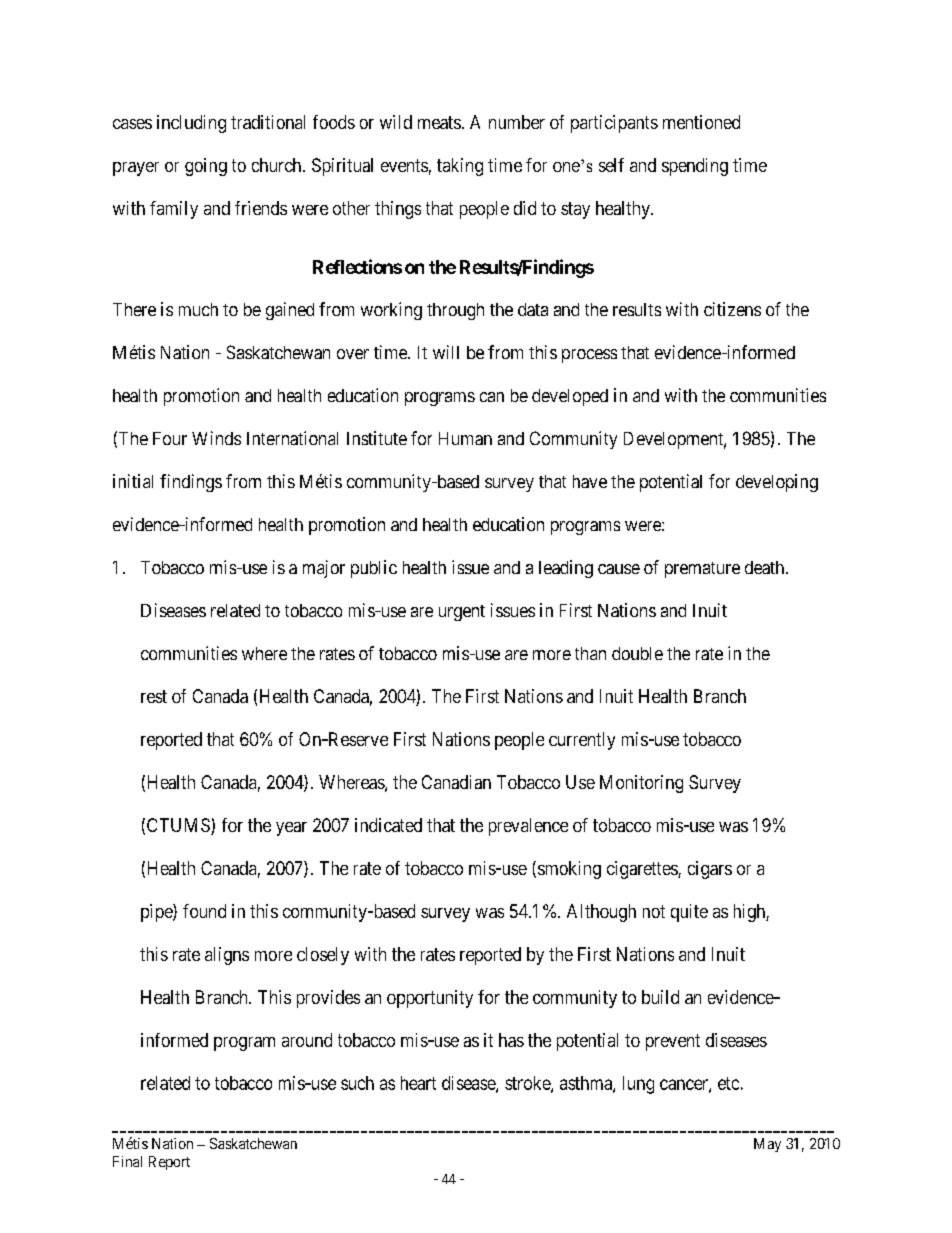 The width and height of the screenshot is (952, 1233). I want to click on rest, so click(154, 696).
